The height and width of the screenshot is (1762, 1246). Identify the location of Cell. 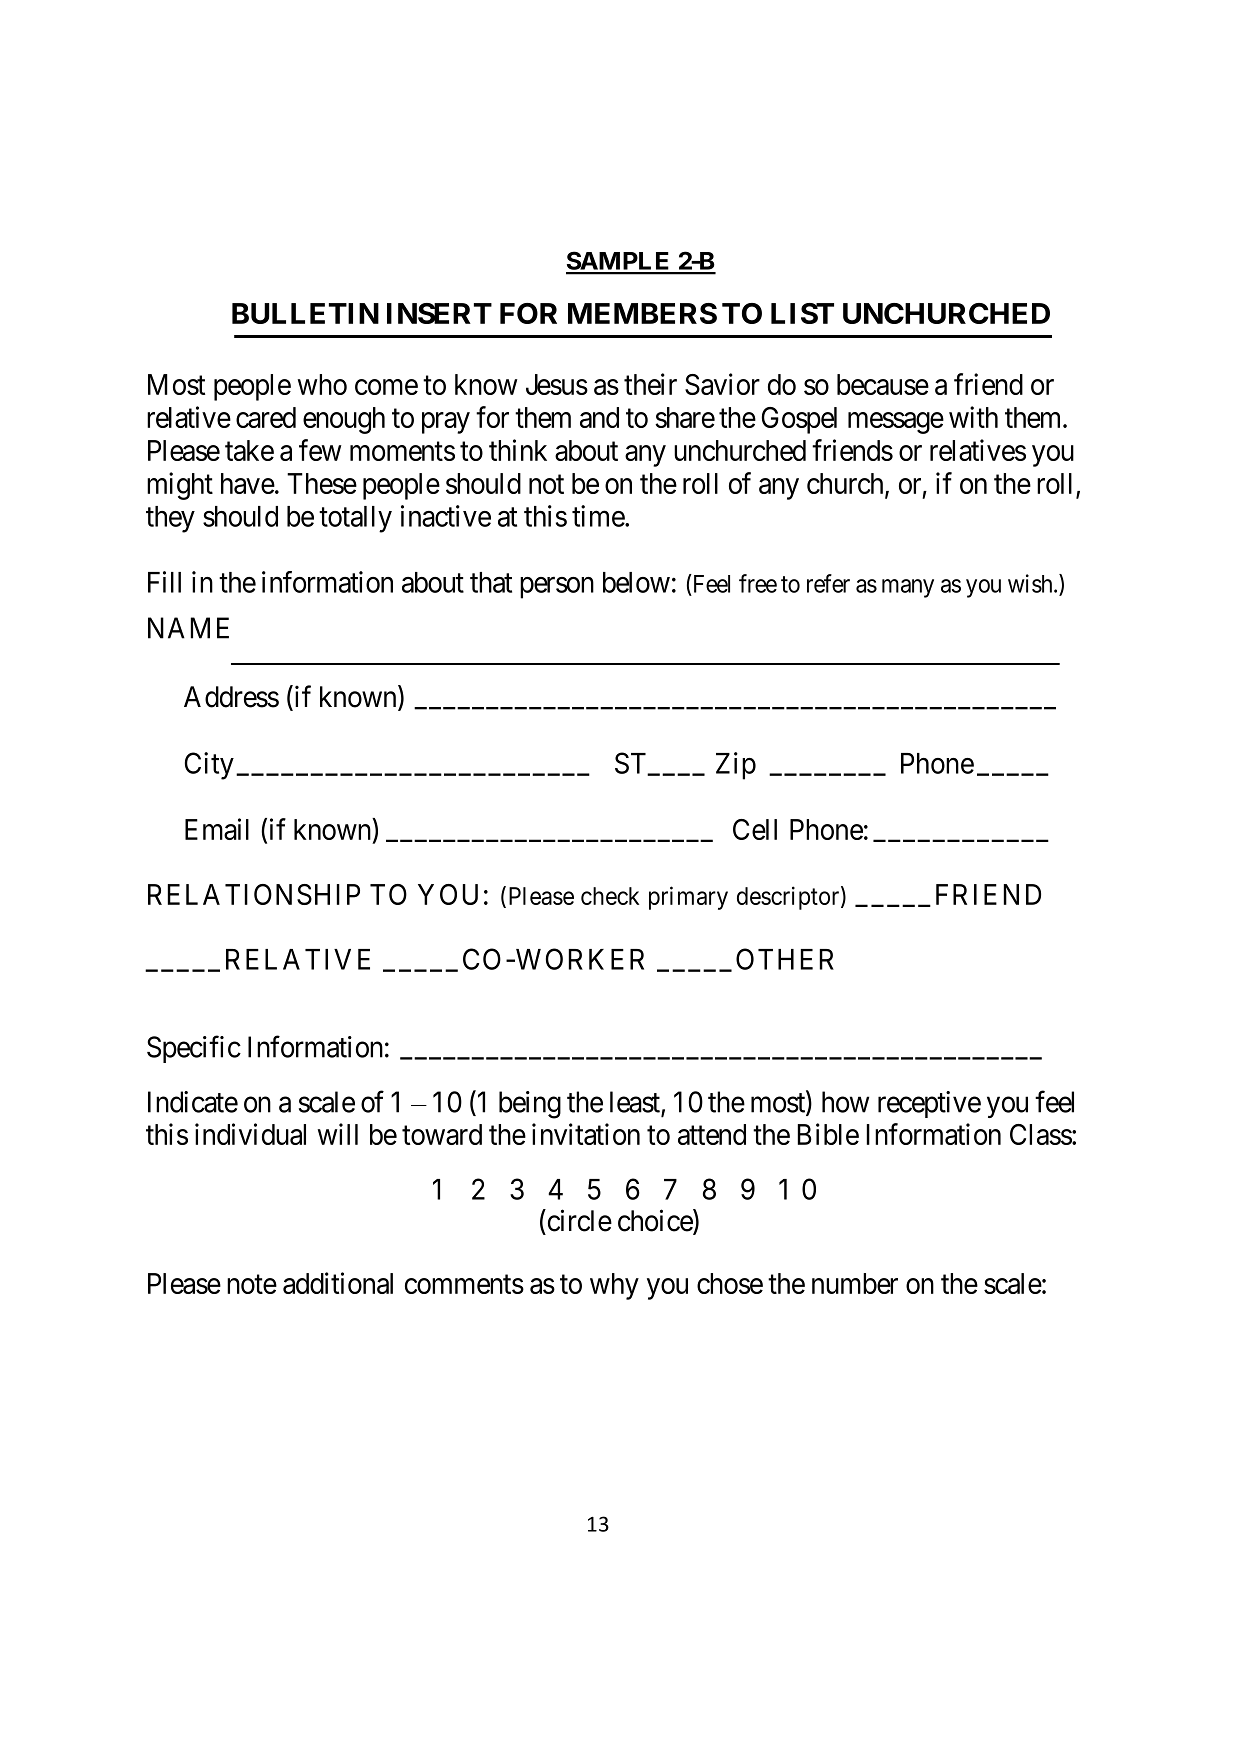
(755, 829).
